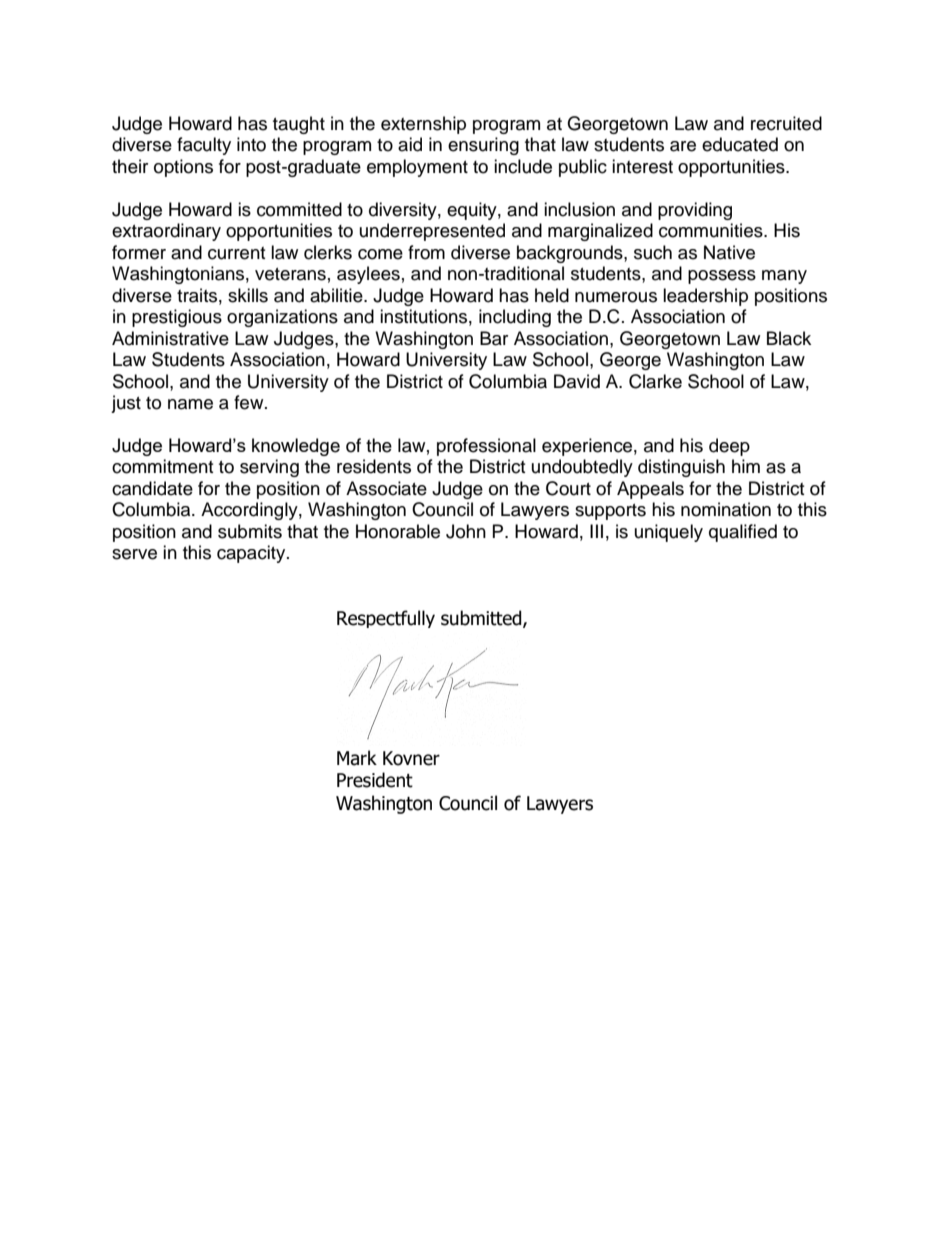 The image size is (952, 1233). What do you see at coordinates (705, 297) in the screenshot?
I see `leadership` at bounding box center [705, 297].
